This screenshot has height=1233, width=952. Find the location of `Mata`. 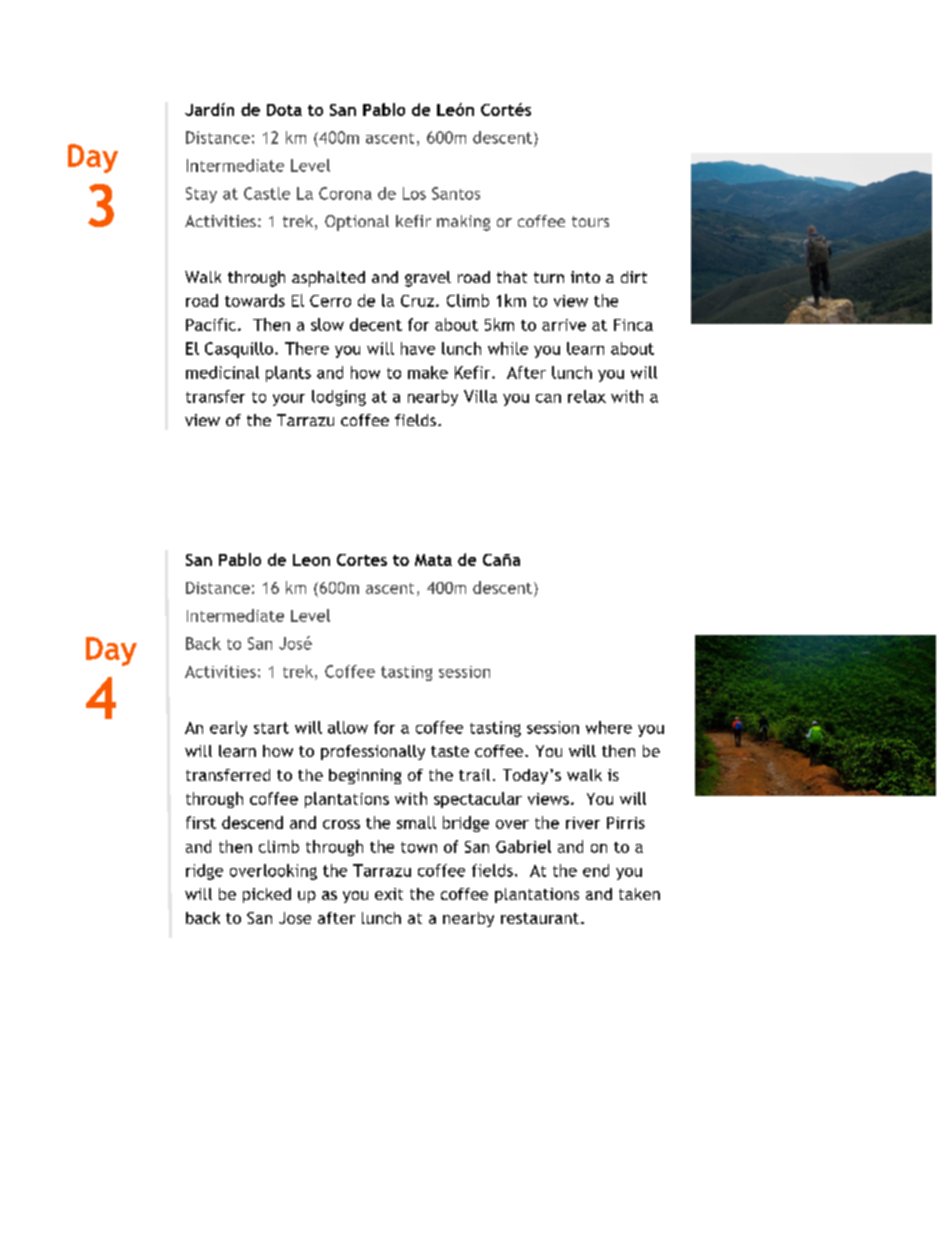

Mata is located at coordinates (433, 560).
